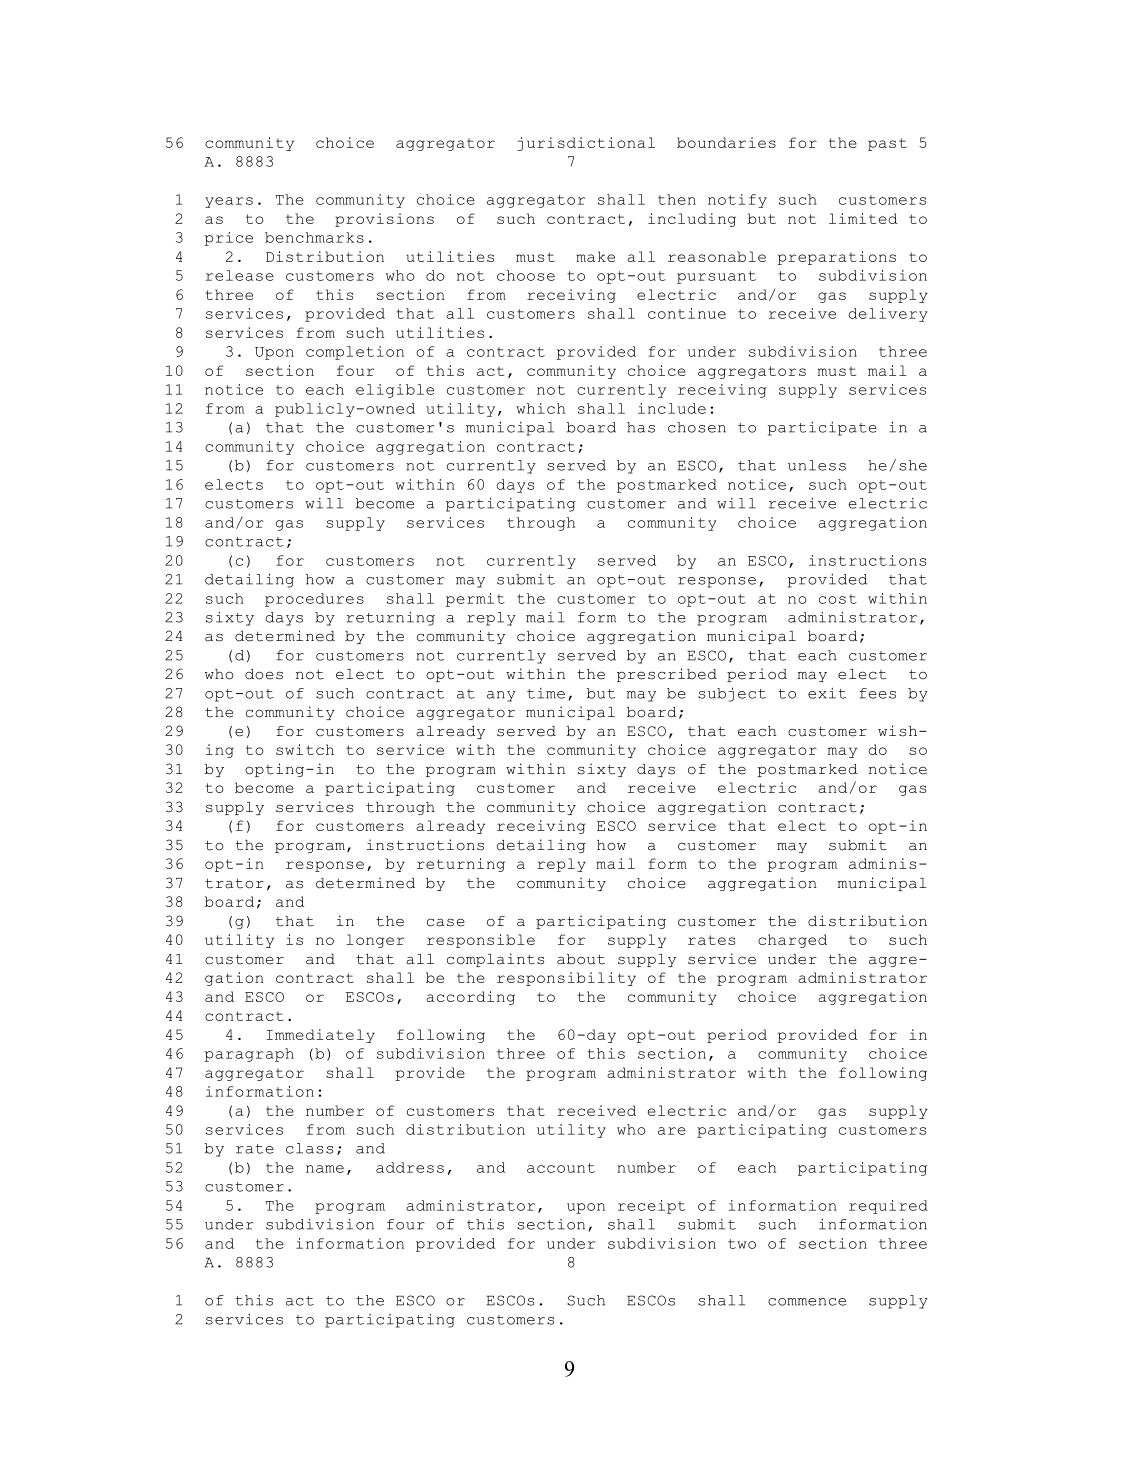 This image has width=1139, height=1474. I want to click on cost, so click(838, 599).
